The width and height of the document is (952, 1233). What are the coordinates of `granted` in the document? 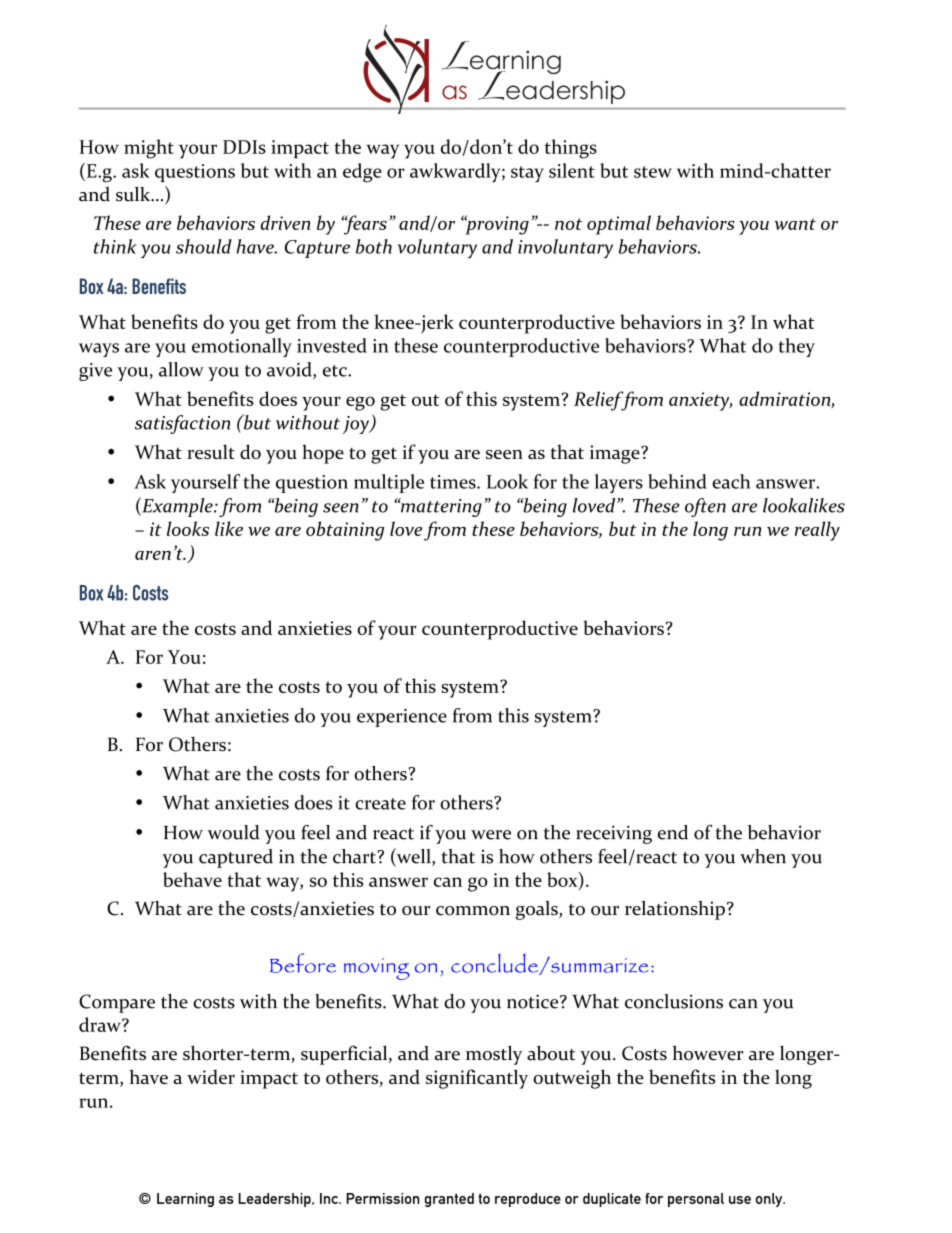 It's located at (449, 1200).
